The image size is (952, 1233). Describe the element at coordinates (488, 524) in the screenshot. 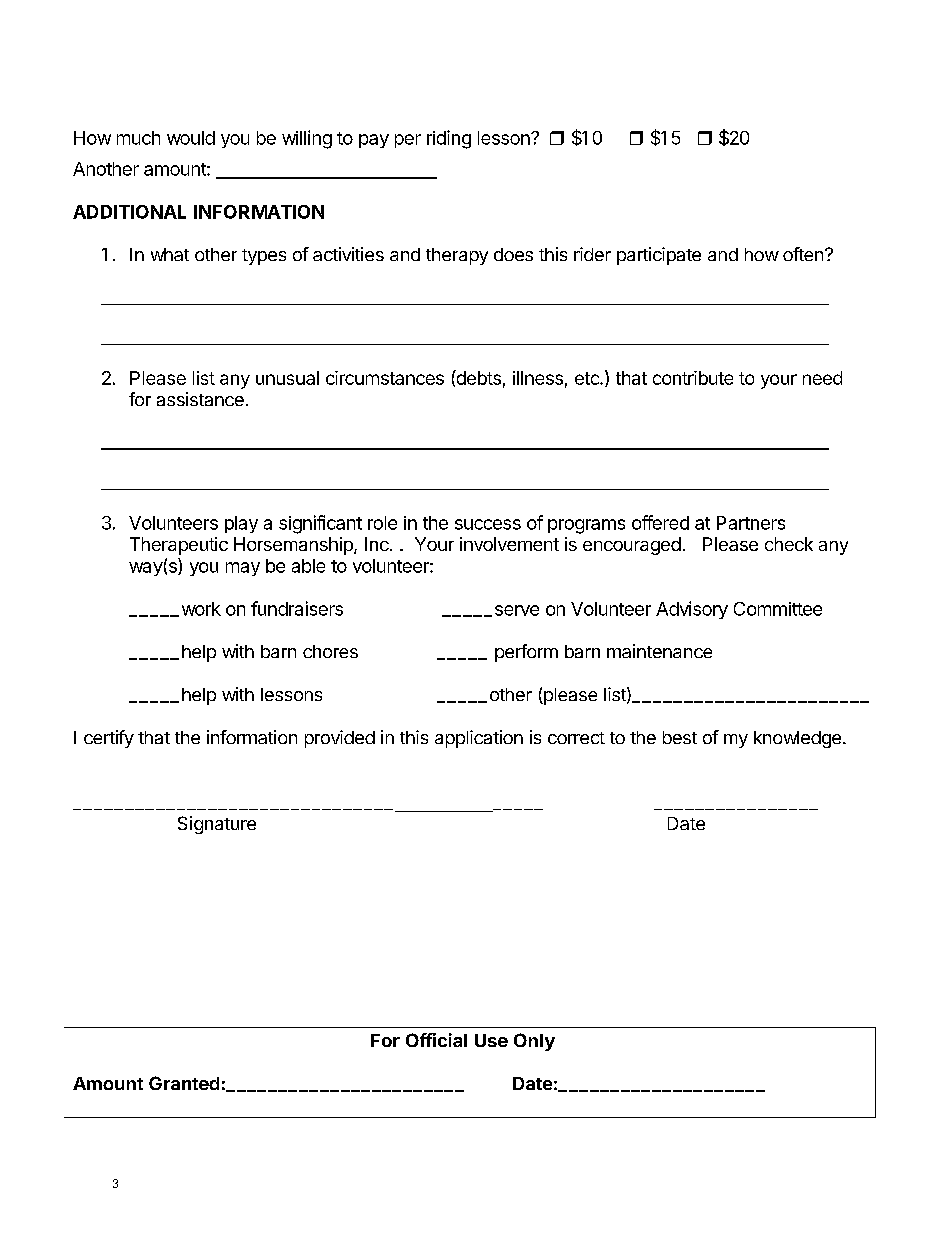

I see `success` at that location.
